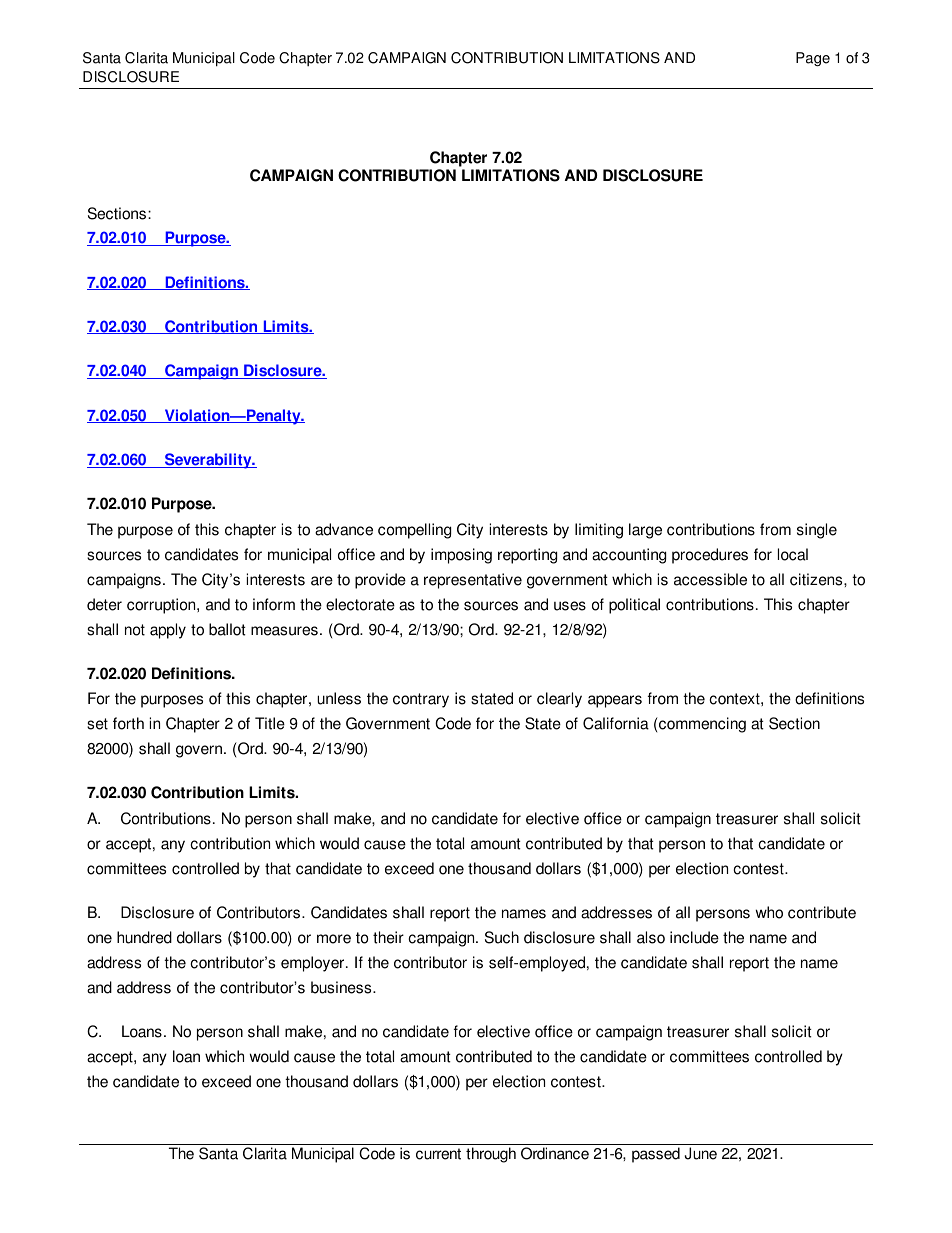 The image size is (952, 1233). I want to click on Page, so click(813, 59).
